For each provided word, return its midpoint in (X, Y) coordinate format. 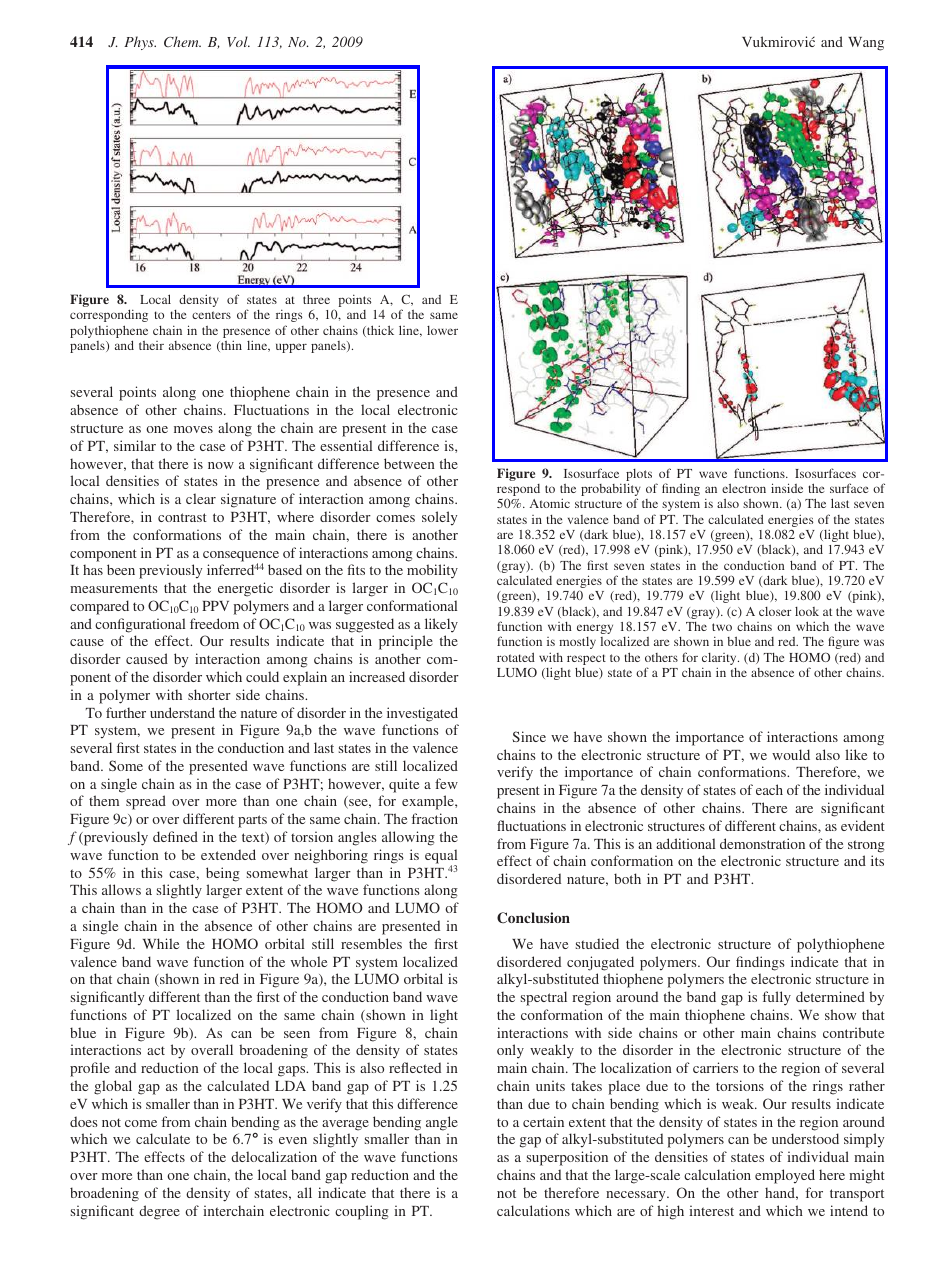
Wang (866, 44)
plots (639, 475)
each (769, 789)
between (409, 463)
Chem (182, 41)
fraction (435, 818)
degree (159, 1212)
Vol (238, 41)
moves (193, 429)
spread (146, 802)
